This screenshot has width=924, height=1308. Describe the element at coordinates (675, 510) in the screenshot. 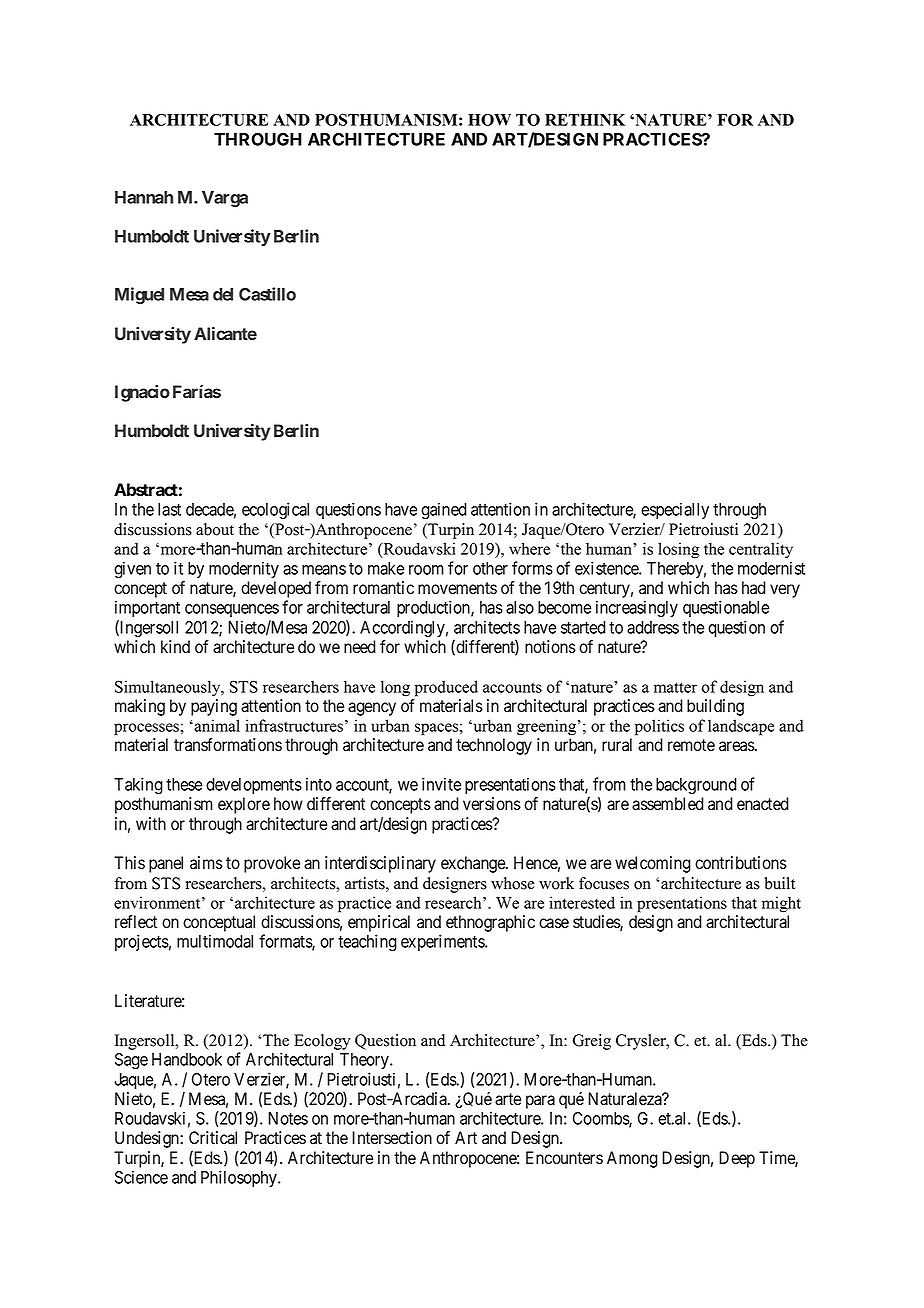

I see `especially` at that location.
